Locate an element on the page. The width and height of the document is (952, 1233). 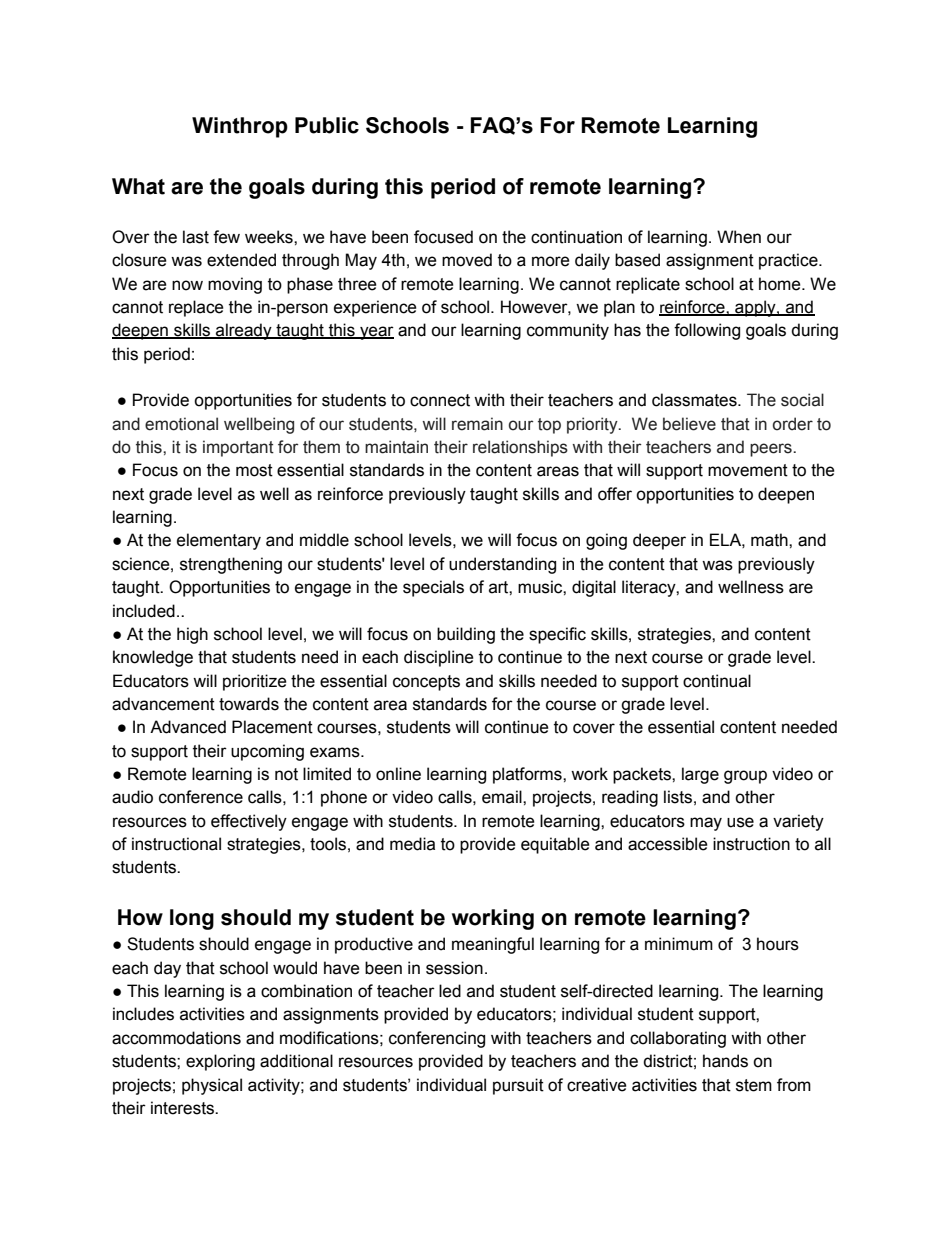
When is located at coordinates (739, 237).
